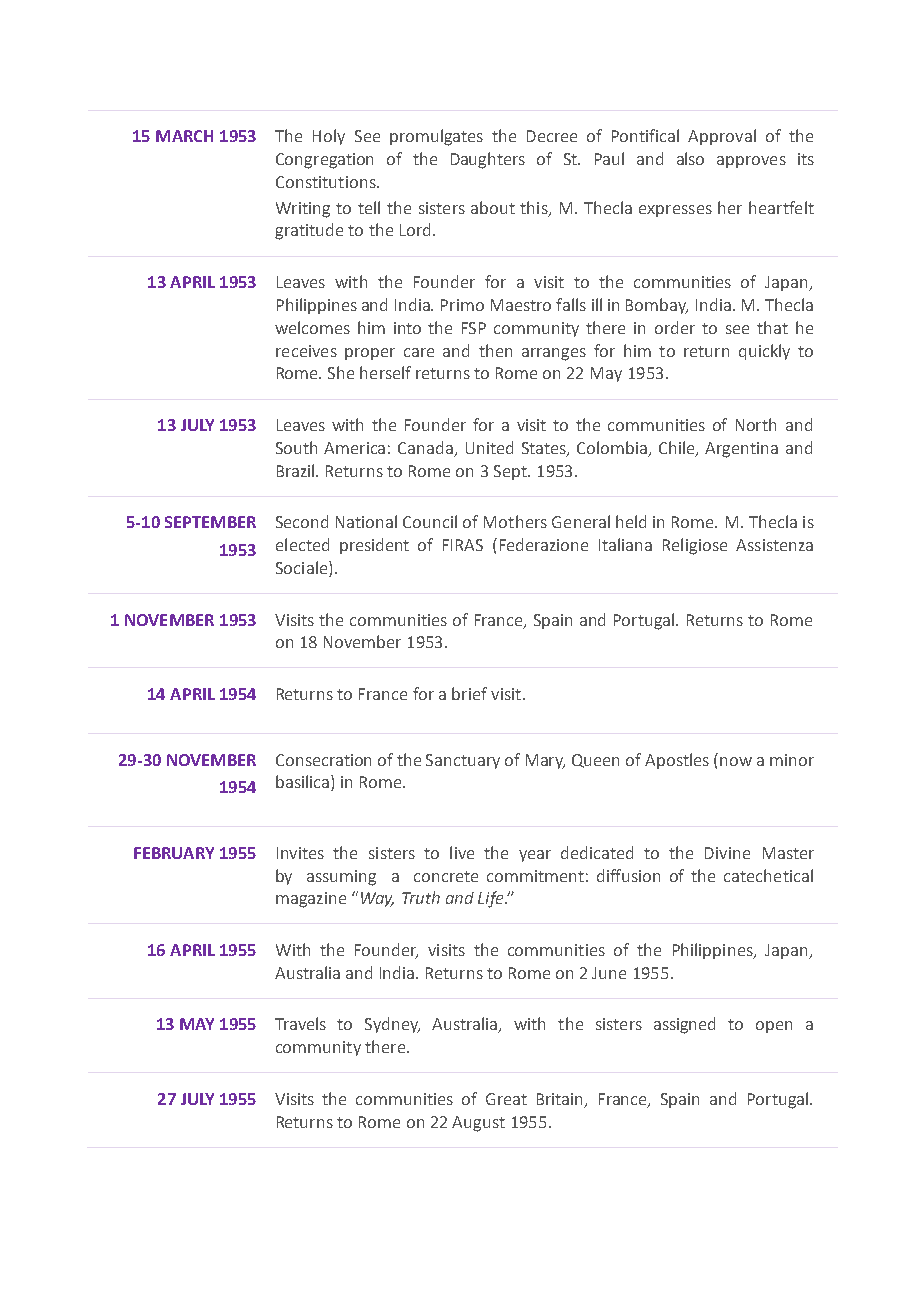 The width and height of the image is (924, 1308). What do you see at coordinates (506, 1099) in the image?
I see `Great` at bounding box center [506, 1099].
